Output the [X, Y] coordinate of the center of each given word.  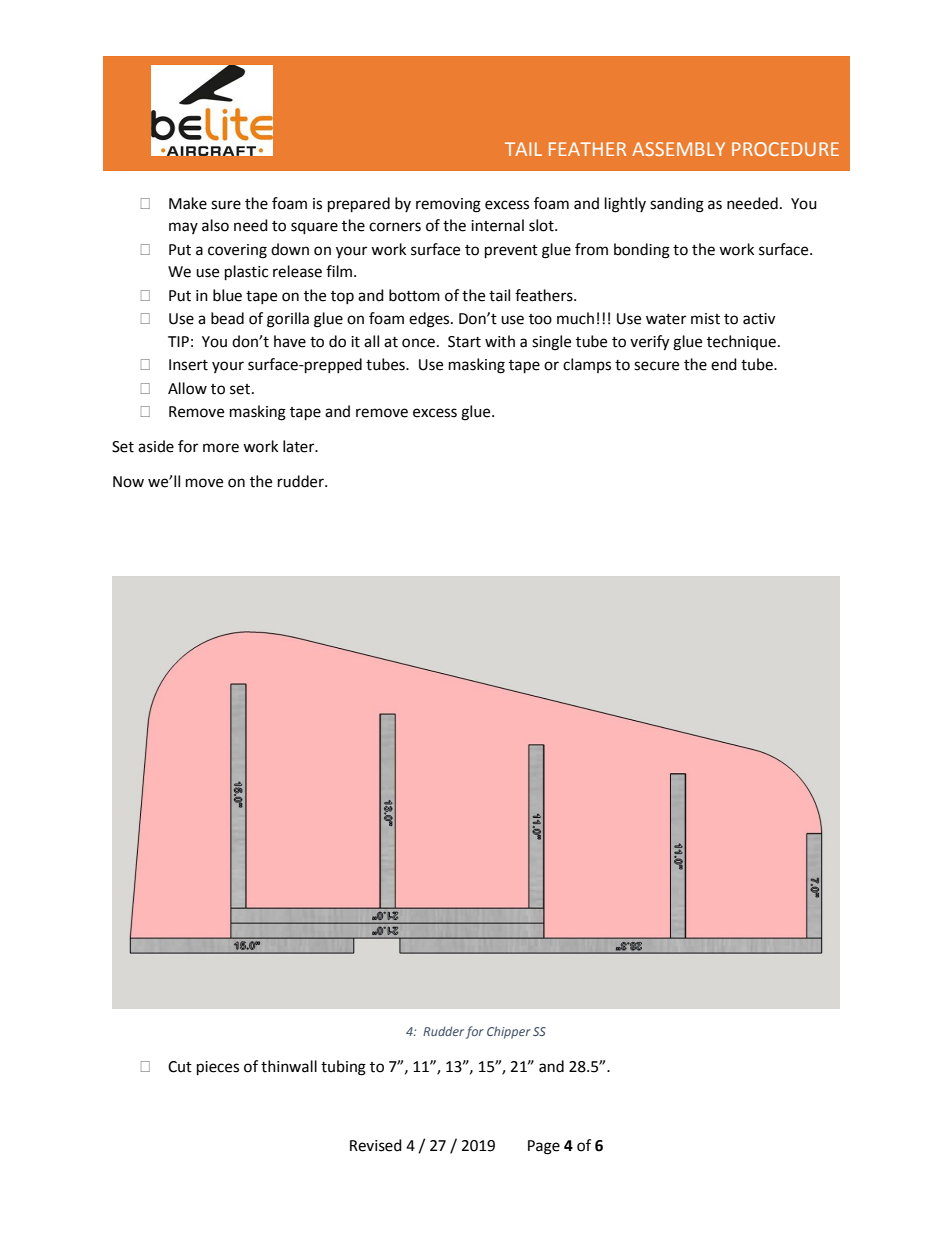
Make [188, 203]
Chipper [509, 1032]
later [300, 446]
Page [544, 1147]
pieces [218, 1068]
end [724, 364]
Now [128, 482]
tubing [343, 1068]
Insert [188, 365]
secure [656, 366]
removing [448, 205]
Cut [180, 1067]
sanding [677, 205]
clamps [587, 365]
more [221, 448]
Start [464, 342]
